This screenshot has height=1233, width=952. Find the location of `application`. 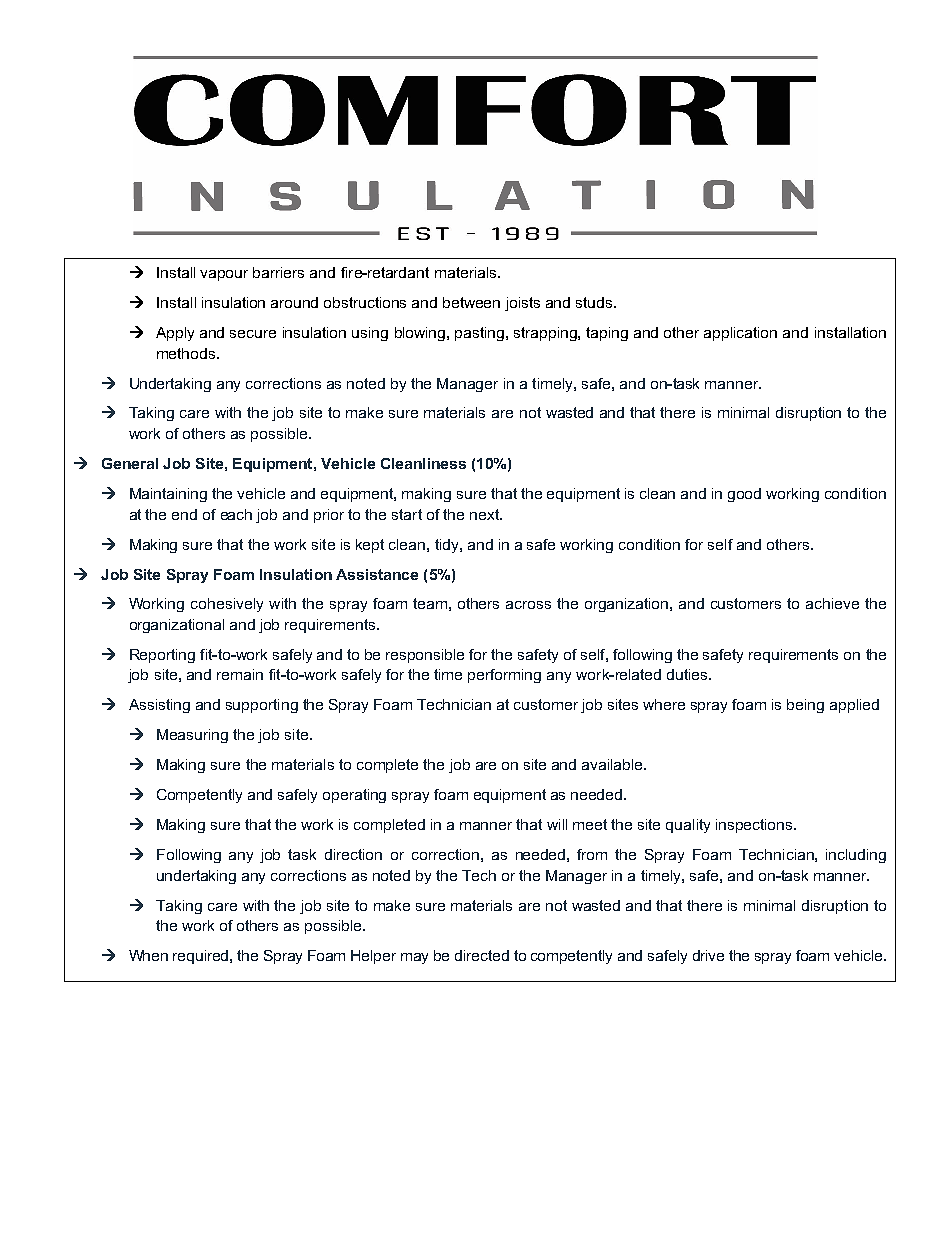

application is located at coordinates (740, 334).
